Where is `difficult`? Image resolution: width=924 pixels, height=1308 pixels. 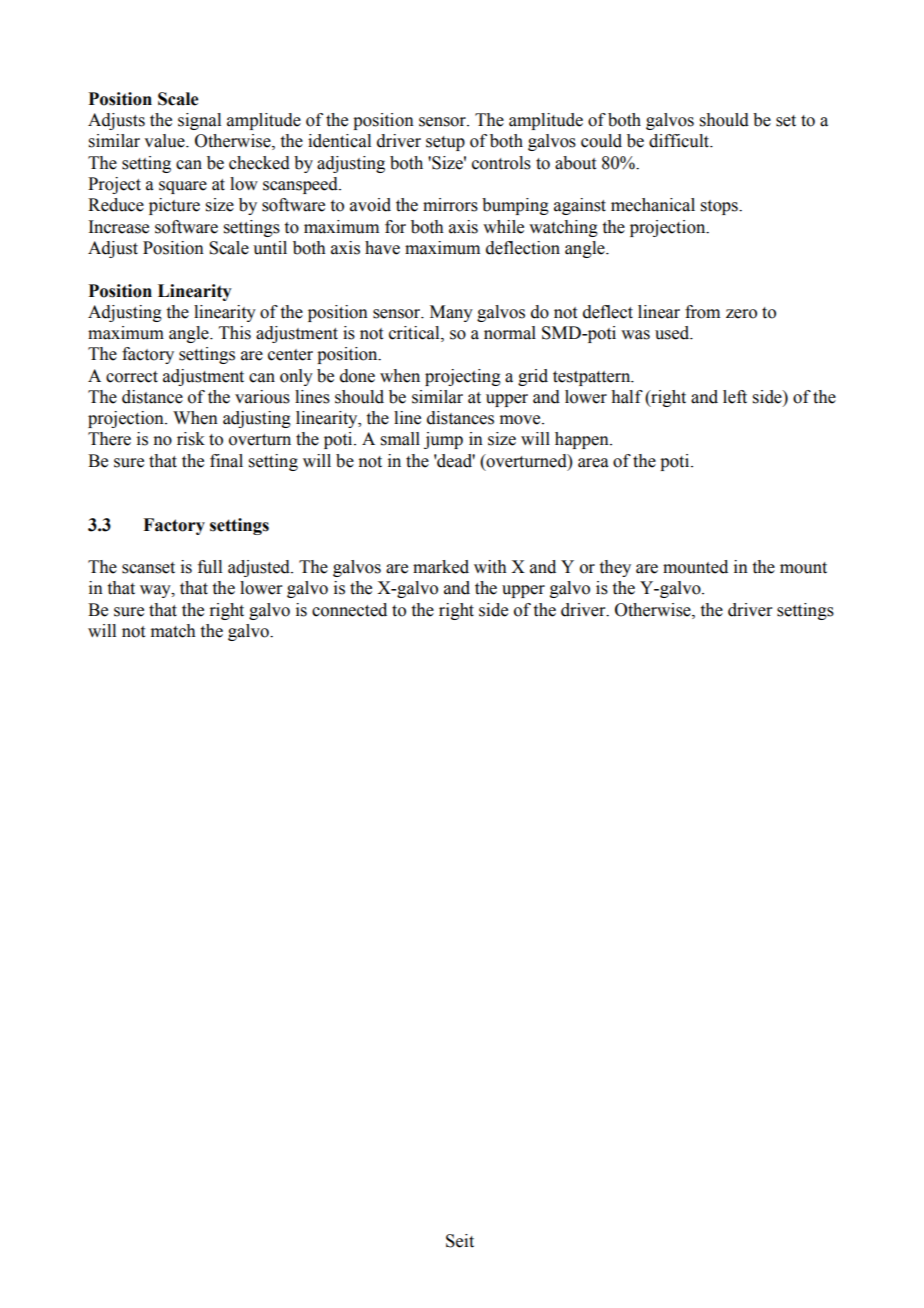
difficult is located at coordinates (680, 141).
